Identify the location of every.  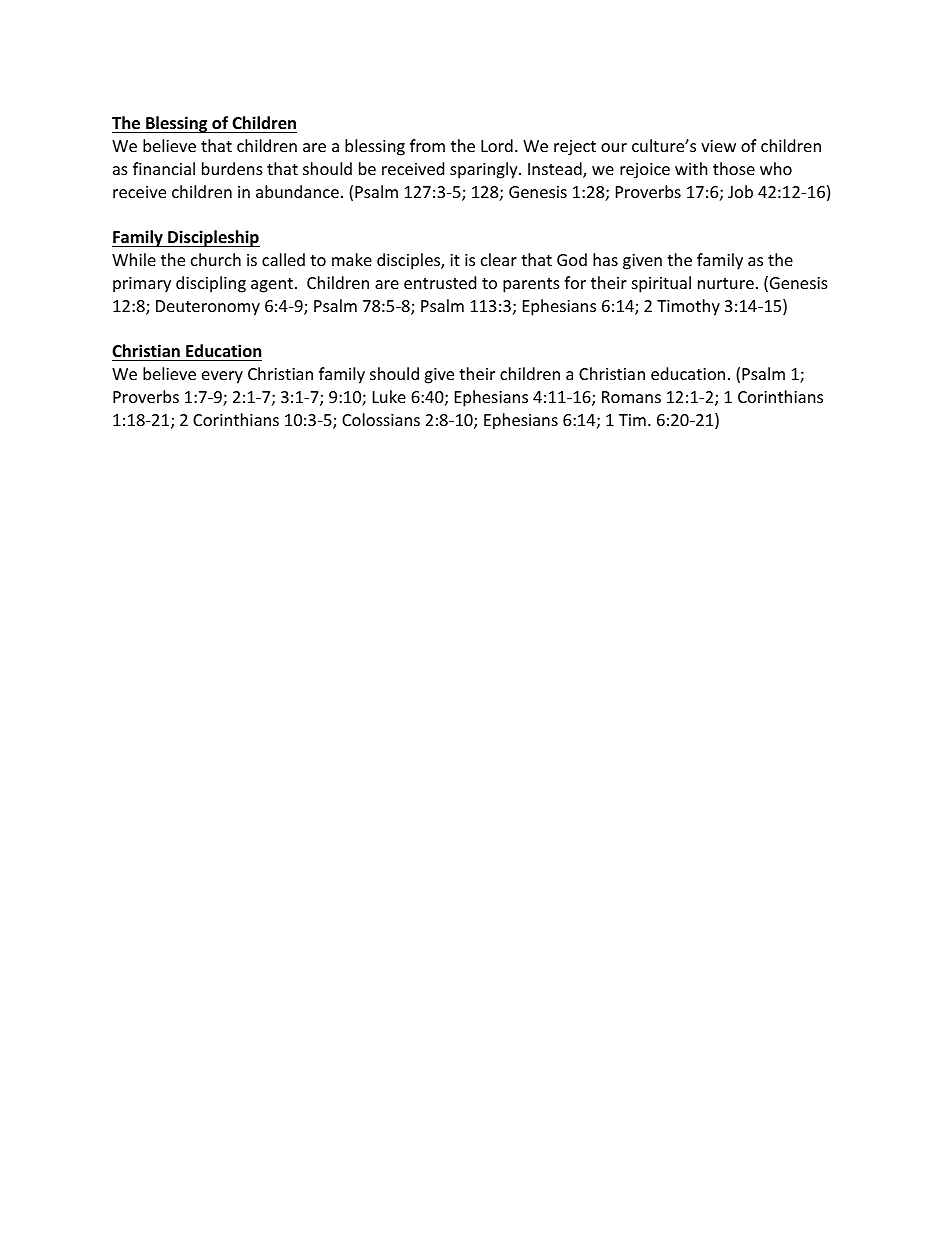
(222, 377).
